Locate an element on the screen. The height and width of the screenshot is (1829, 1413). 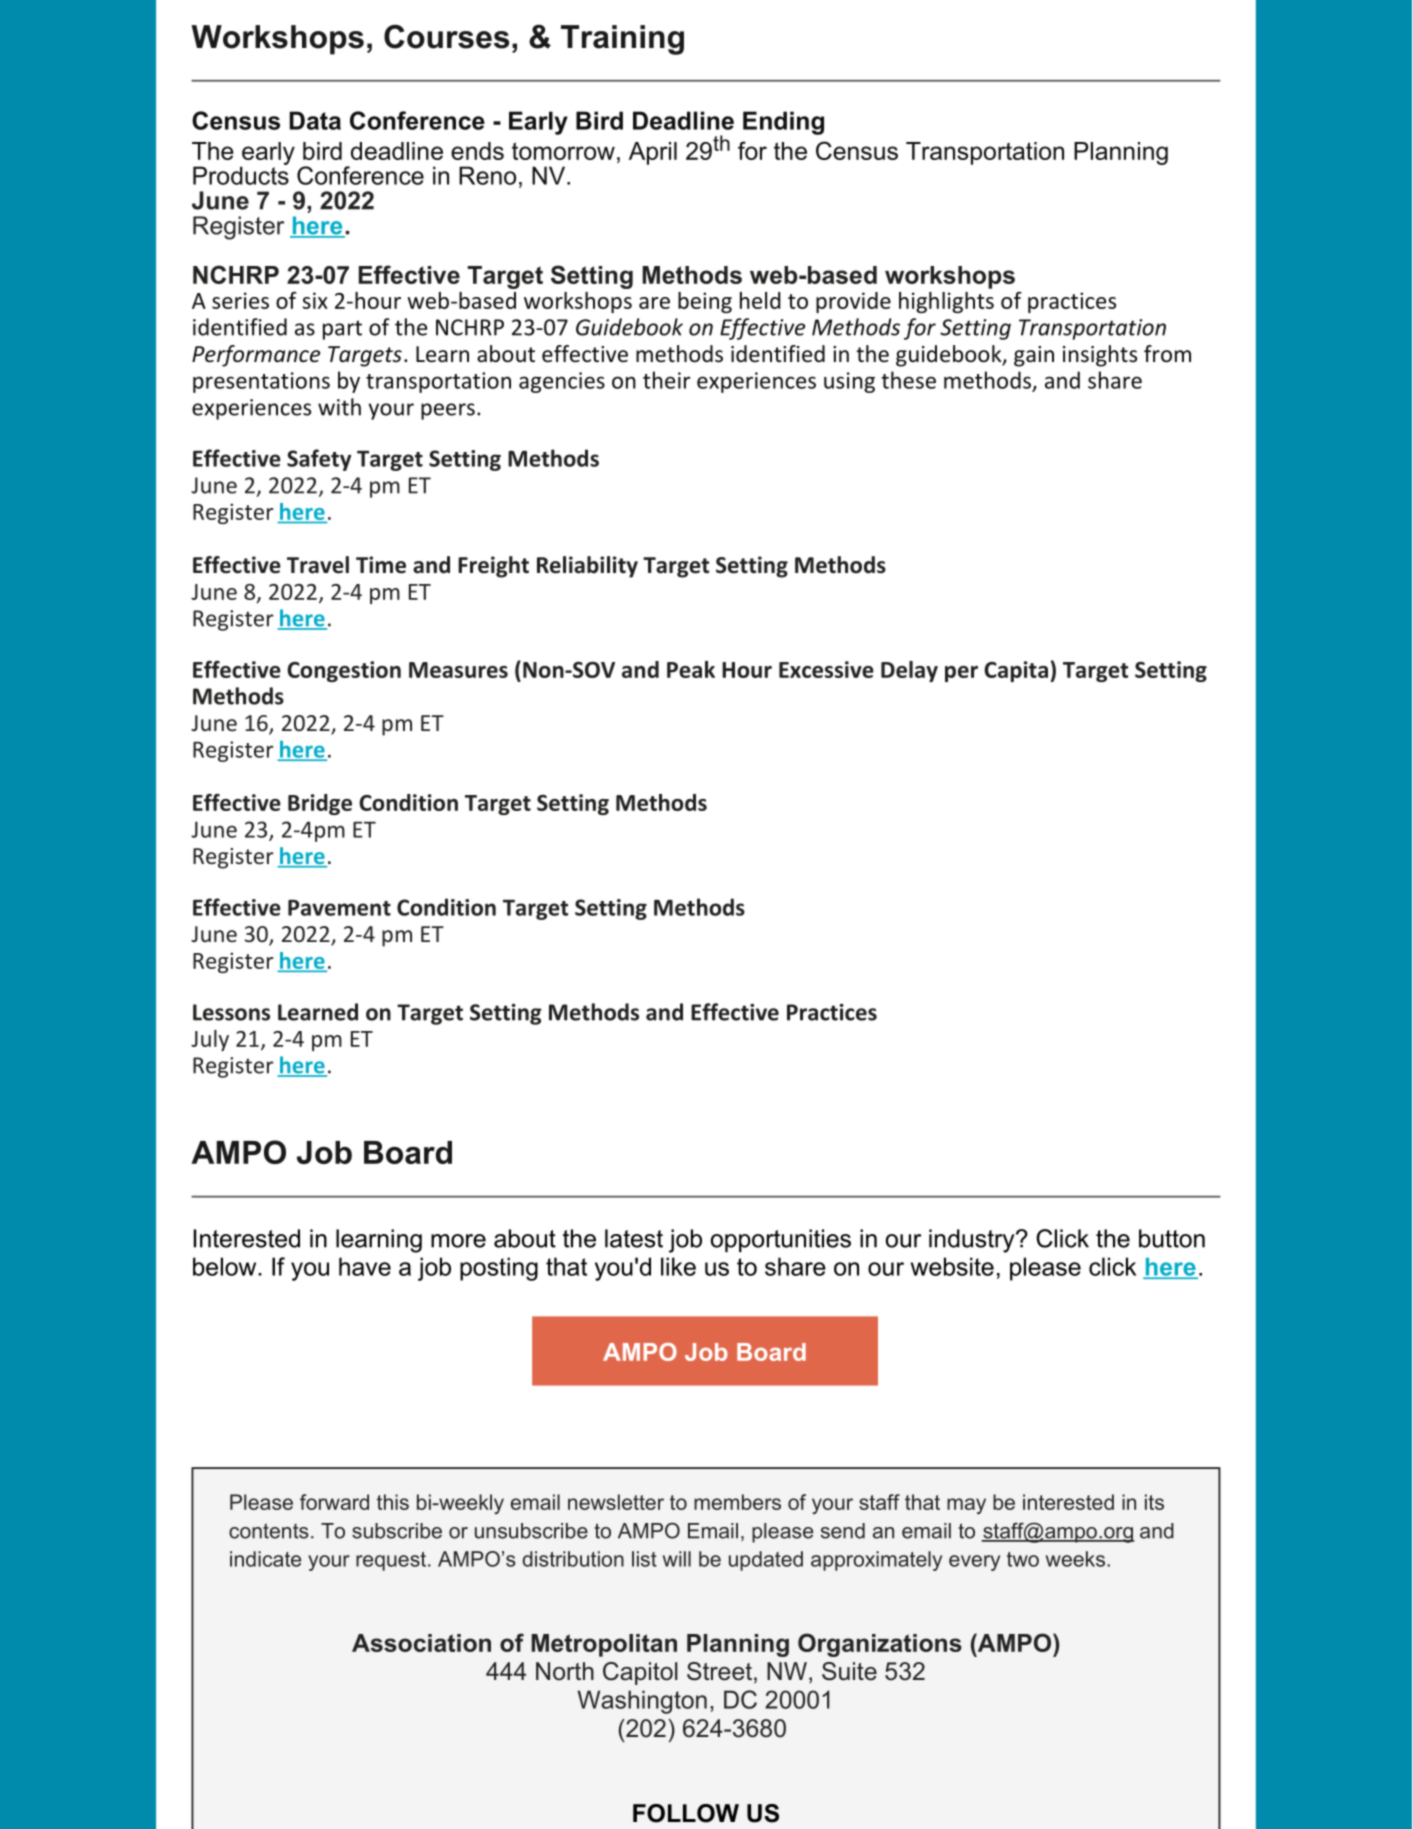
April is located at coordinates (653, 153).
